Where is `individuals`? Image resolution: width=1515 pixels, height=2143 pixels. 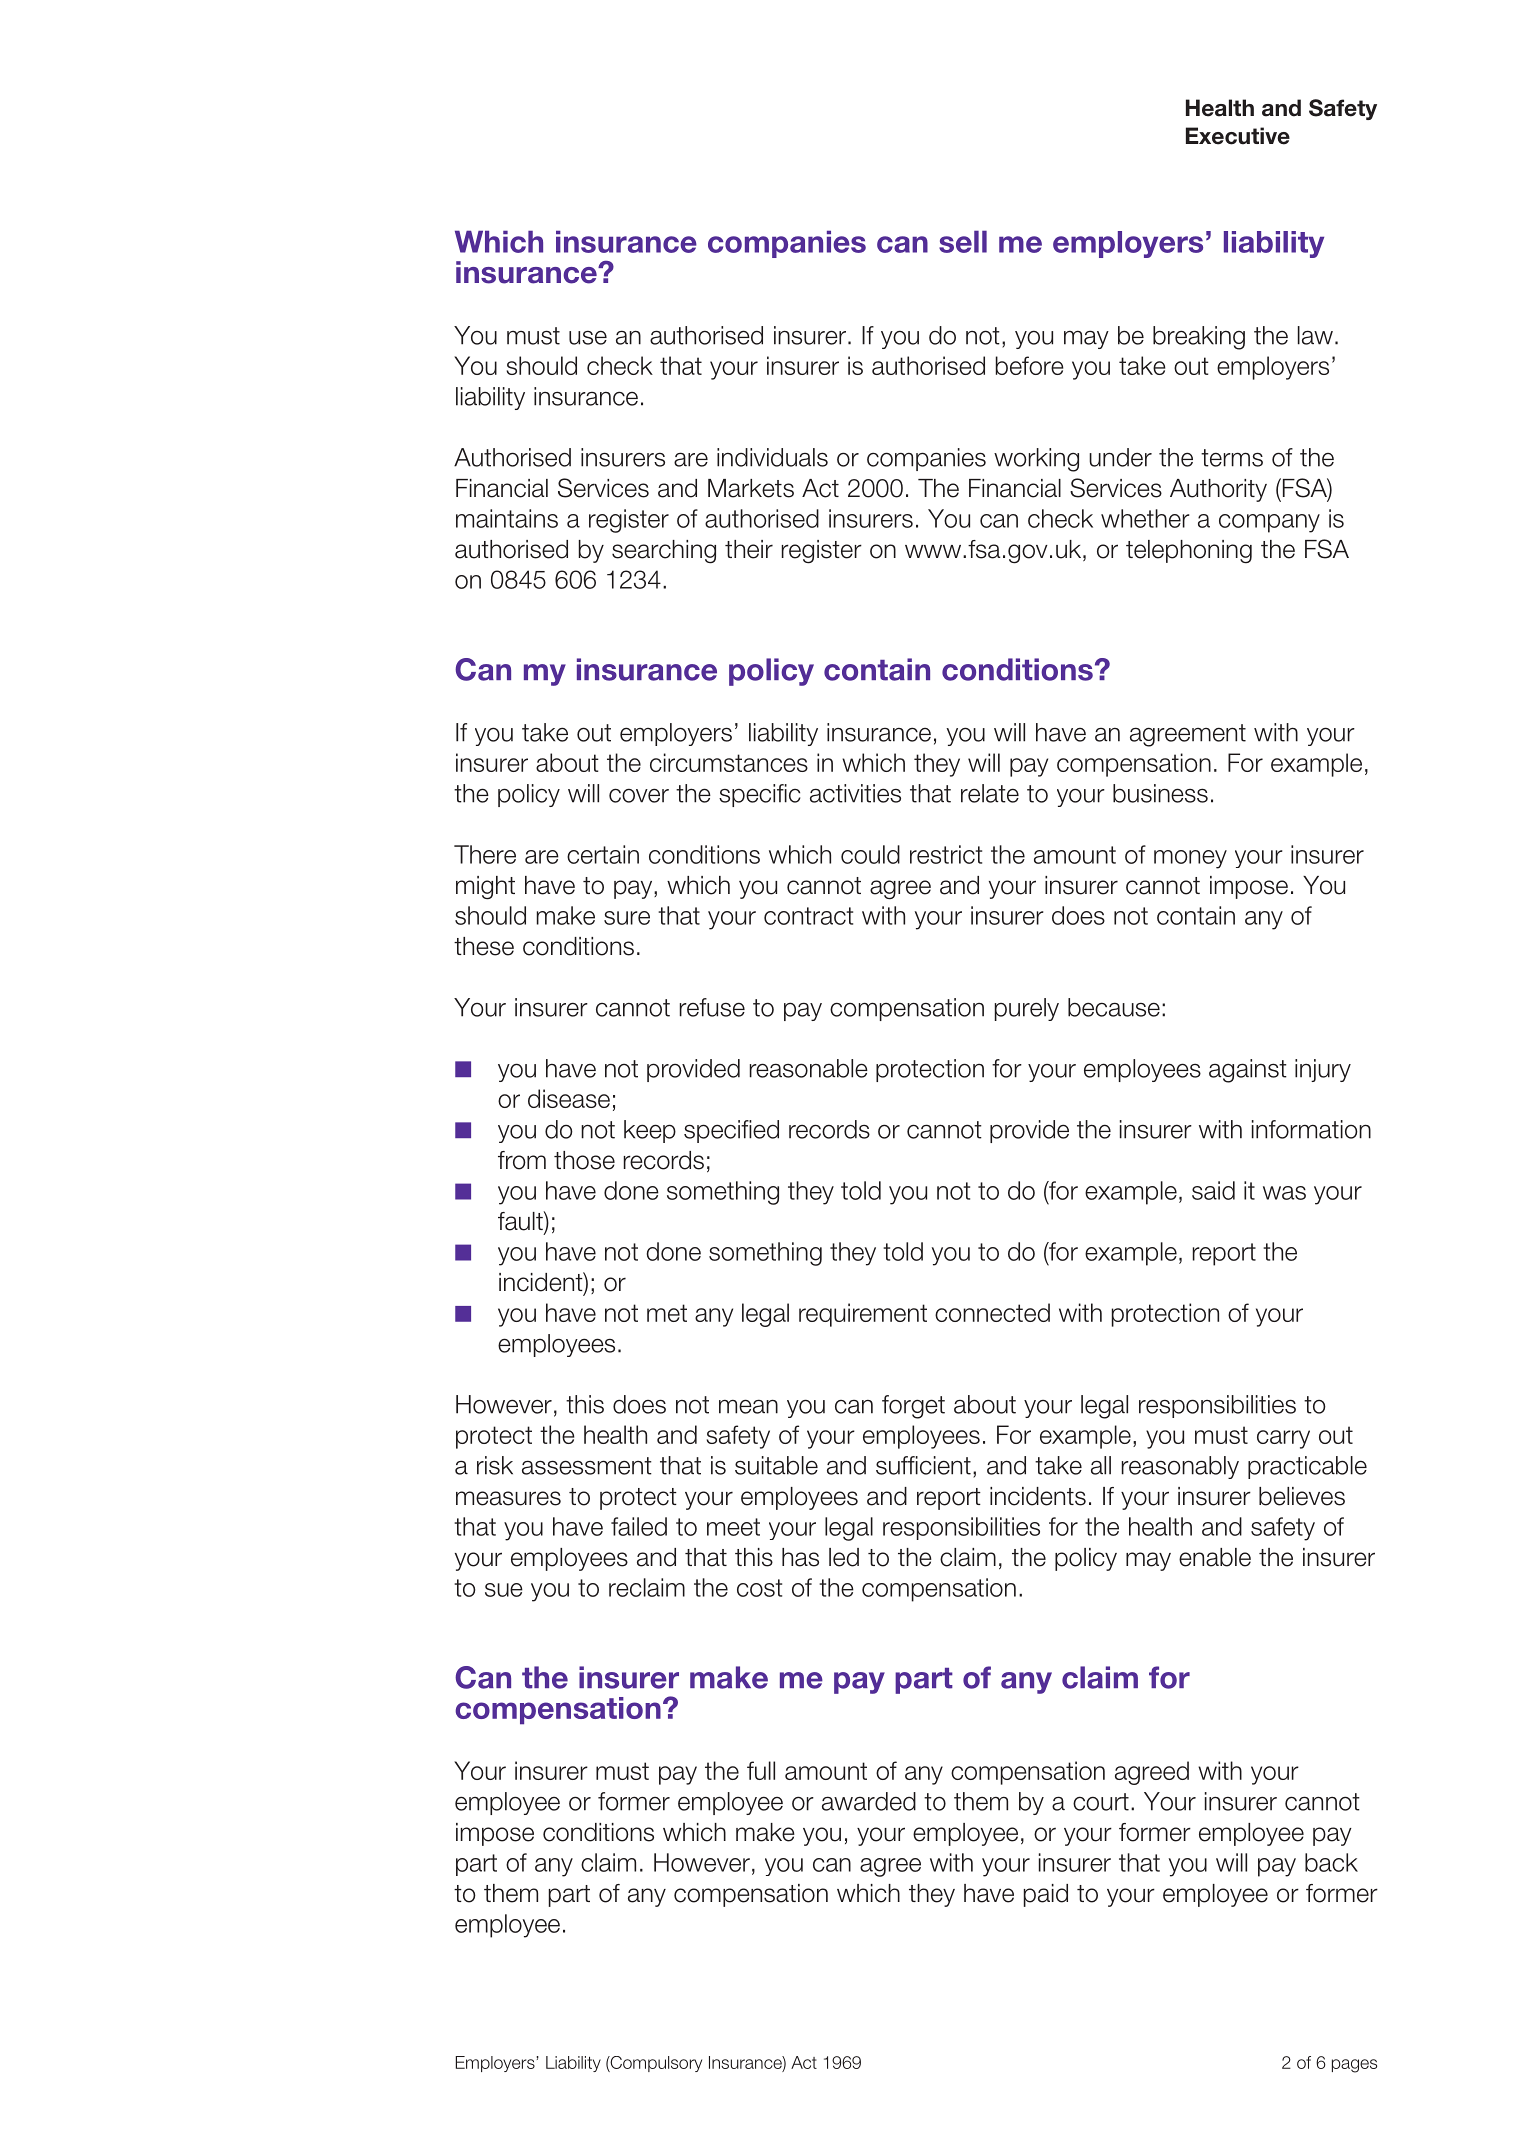
individuals is located at coordinates (772, 457).
